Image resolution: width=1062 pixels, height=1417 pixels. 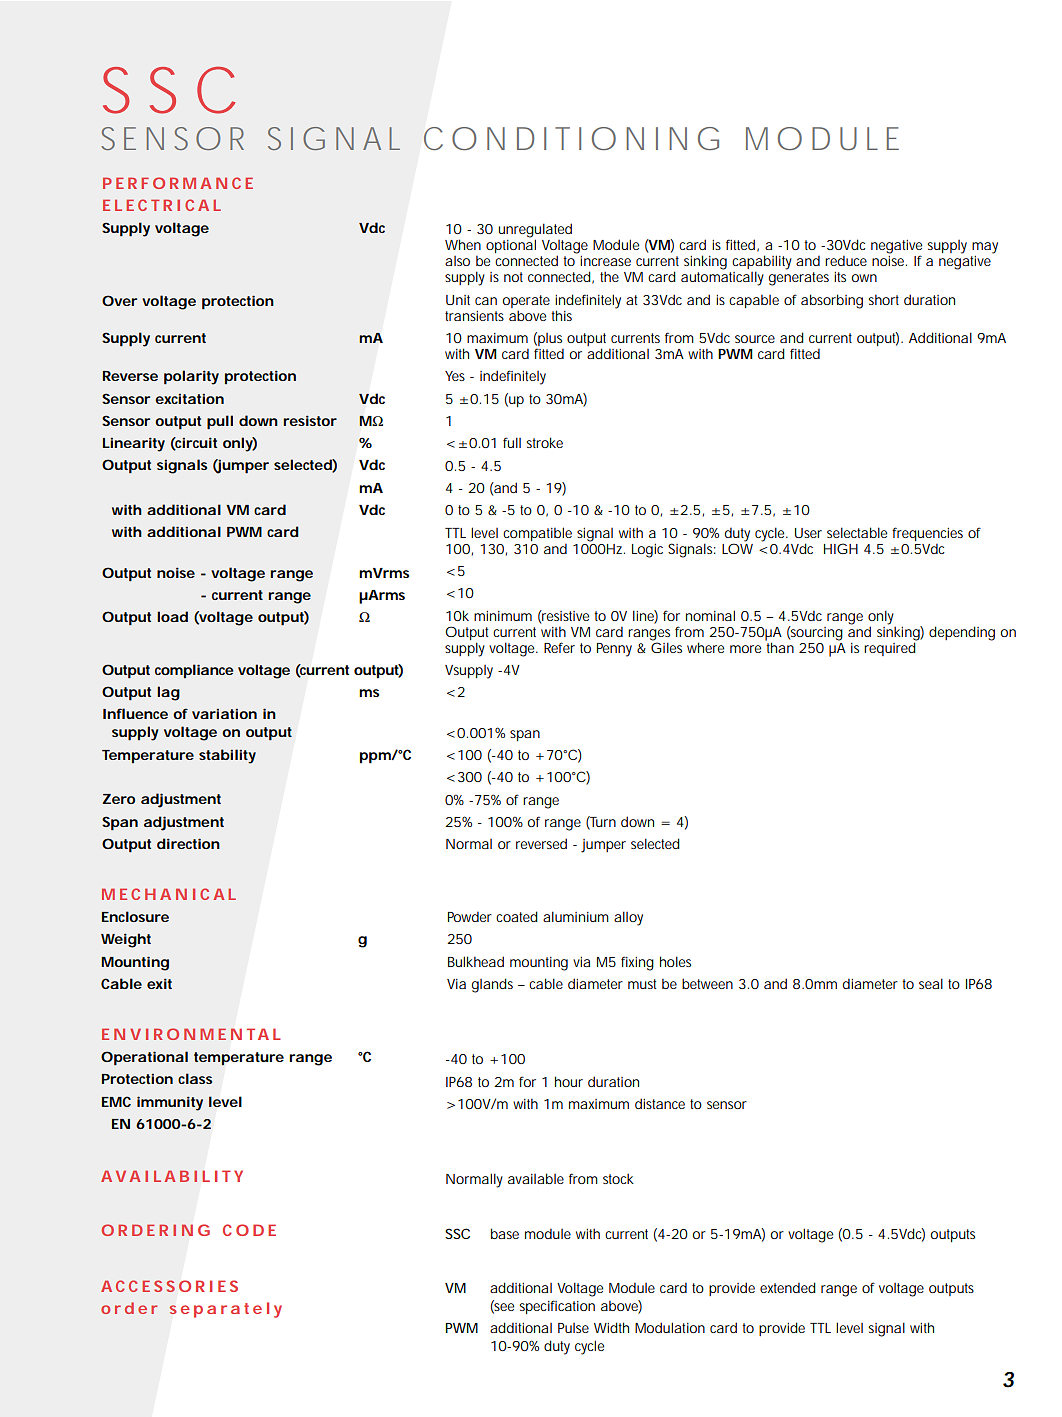 I want to click on unregulated, so click(x=535, y=231).
